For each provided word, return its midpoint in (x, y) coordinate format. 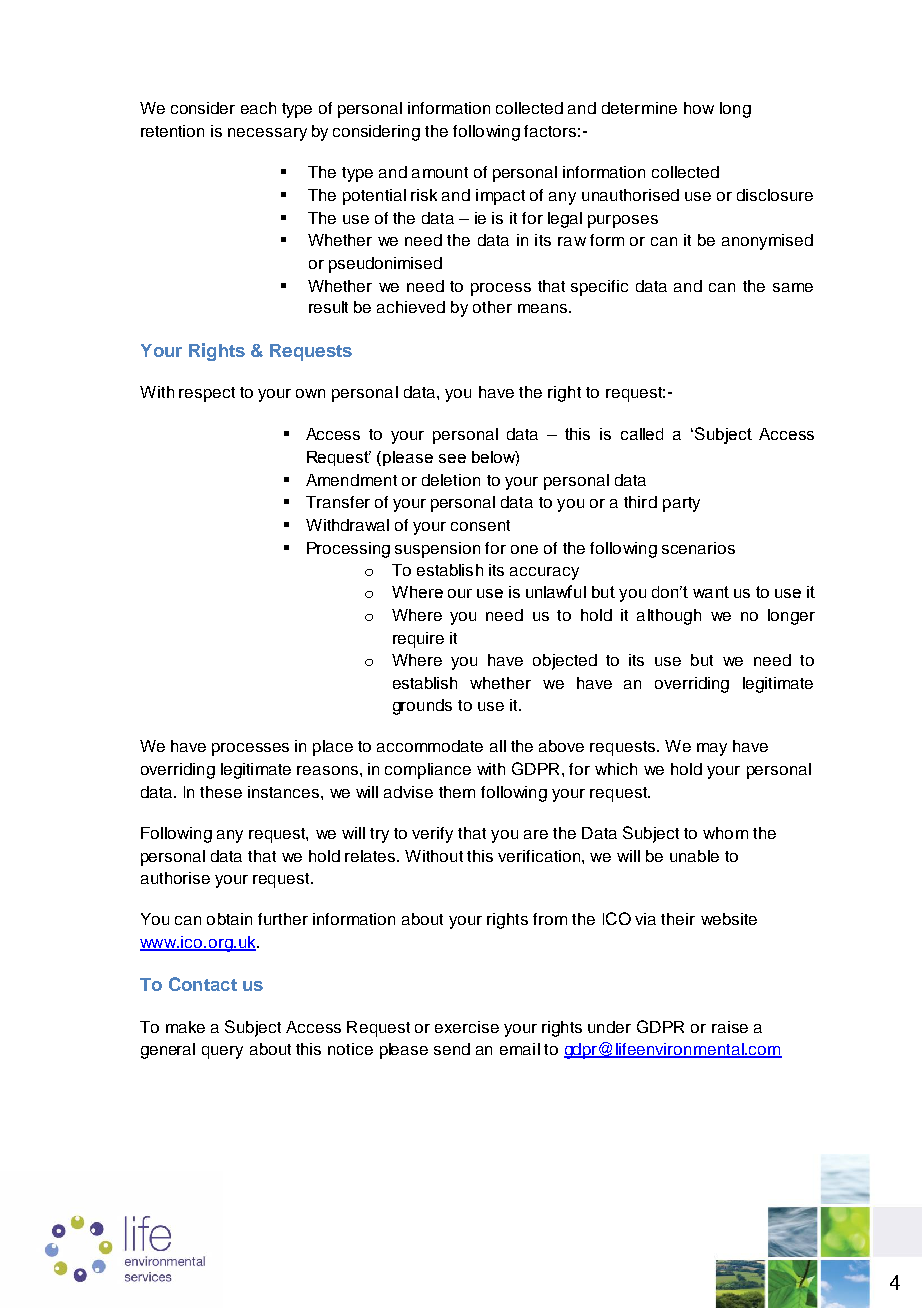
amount (440, 172)
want (711, 592)
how (699, 108)
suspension (437, 550)
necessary (267, 134)
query (222, 1052)
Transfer (338, 502)
